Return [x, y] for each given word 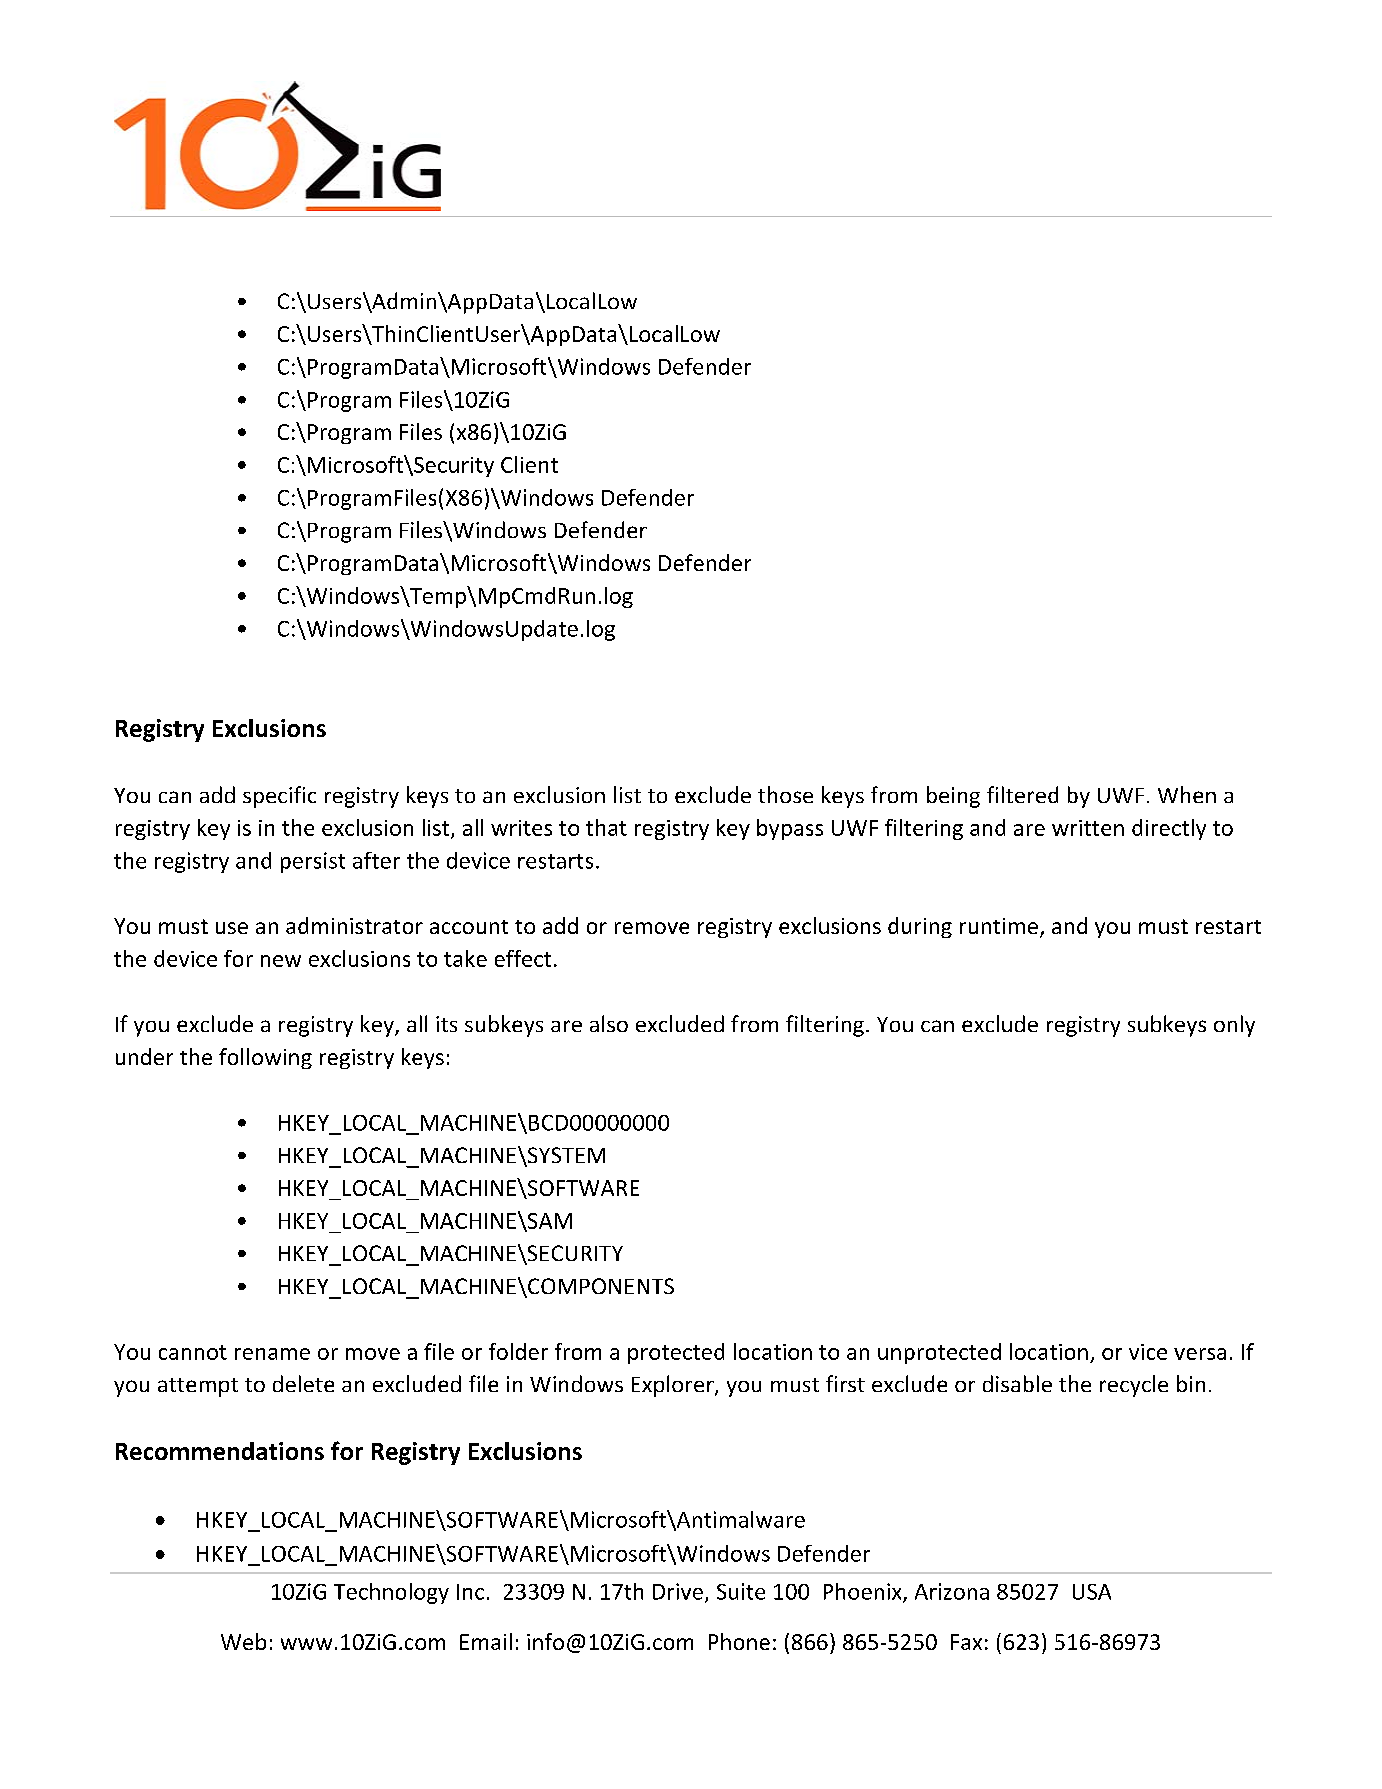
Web [243, 1641]
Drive [678, 1591]
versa [1200, 1354]
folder [518, 1351]
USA [1092, 1592]
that [606, 827]
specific [279, 797]
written [1088, 828]
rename [272, 1354]
